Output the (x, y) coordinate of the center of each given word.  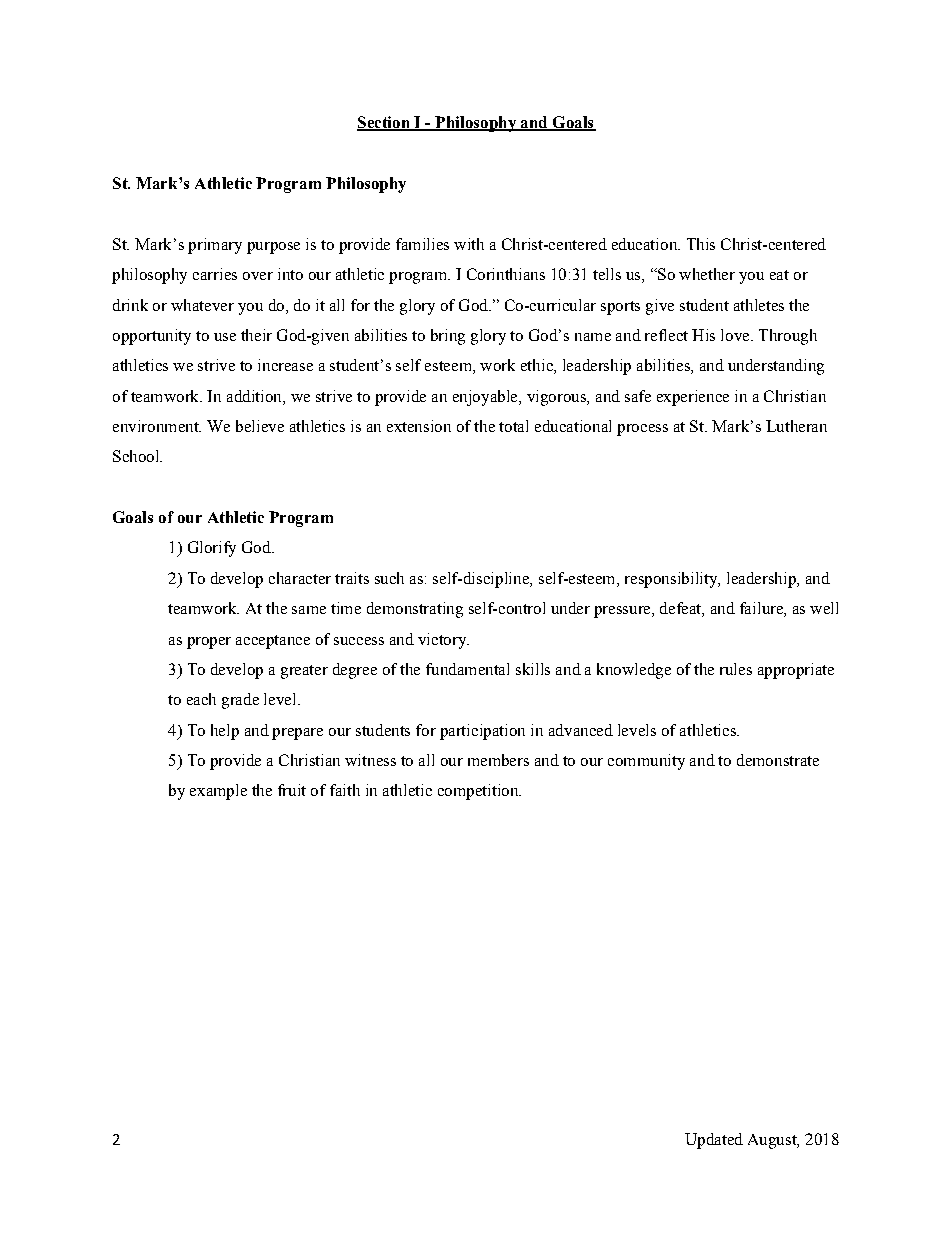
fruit (292, 790)
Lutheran (796, 426)
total (513, 426)
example (218, 792)
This (701, 244)
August (773, 1141)
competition (479, 792)
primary (215, 246)
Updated (714, 1141)
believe (260, 426)
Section (384, 123)
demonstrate (778, 760)
